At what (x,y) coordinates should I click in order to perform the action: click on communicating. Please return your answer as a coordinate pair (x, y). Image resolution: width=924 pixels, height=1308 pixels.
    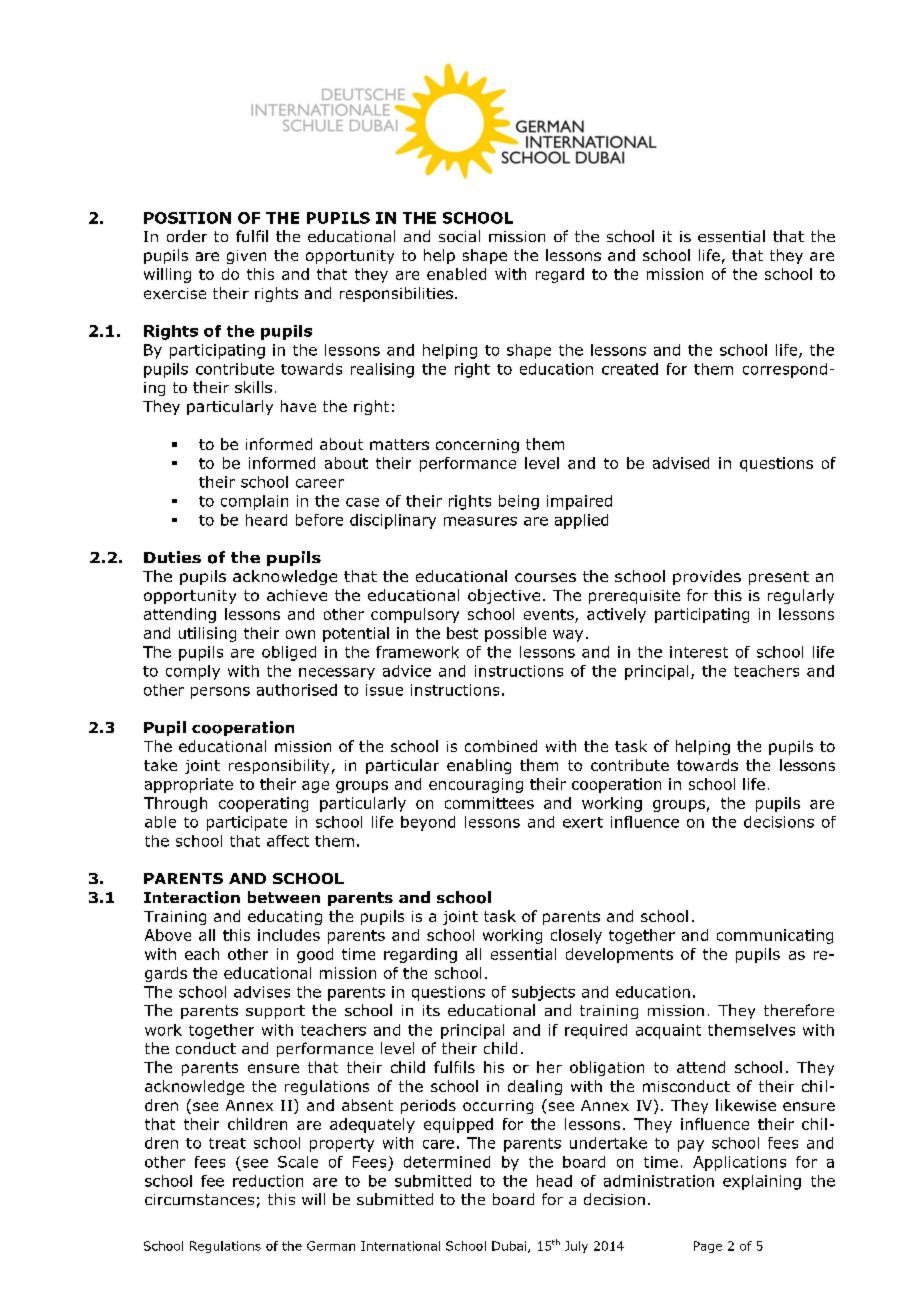
    Looking at the image, I should click on (775, 936).
